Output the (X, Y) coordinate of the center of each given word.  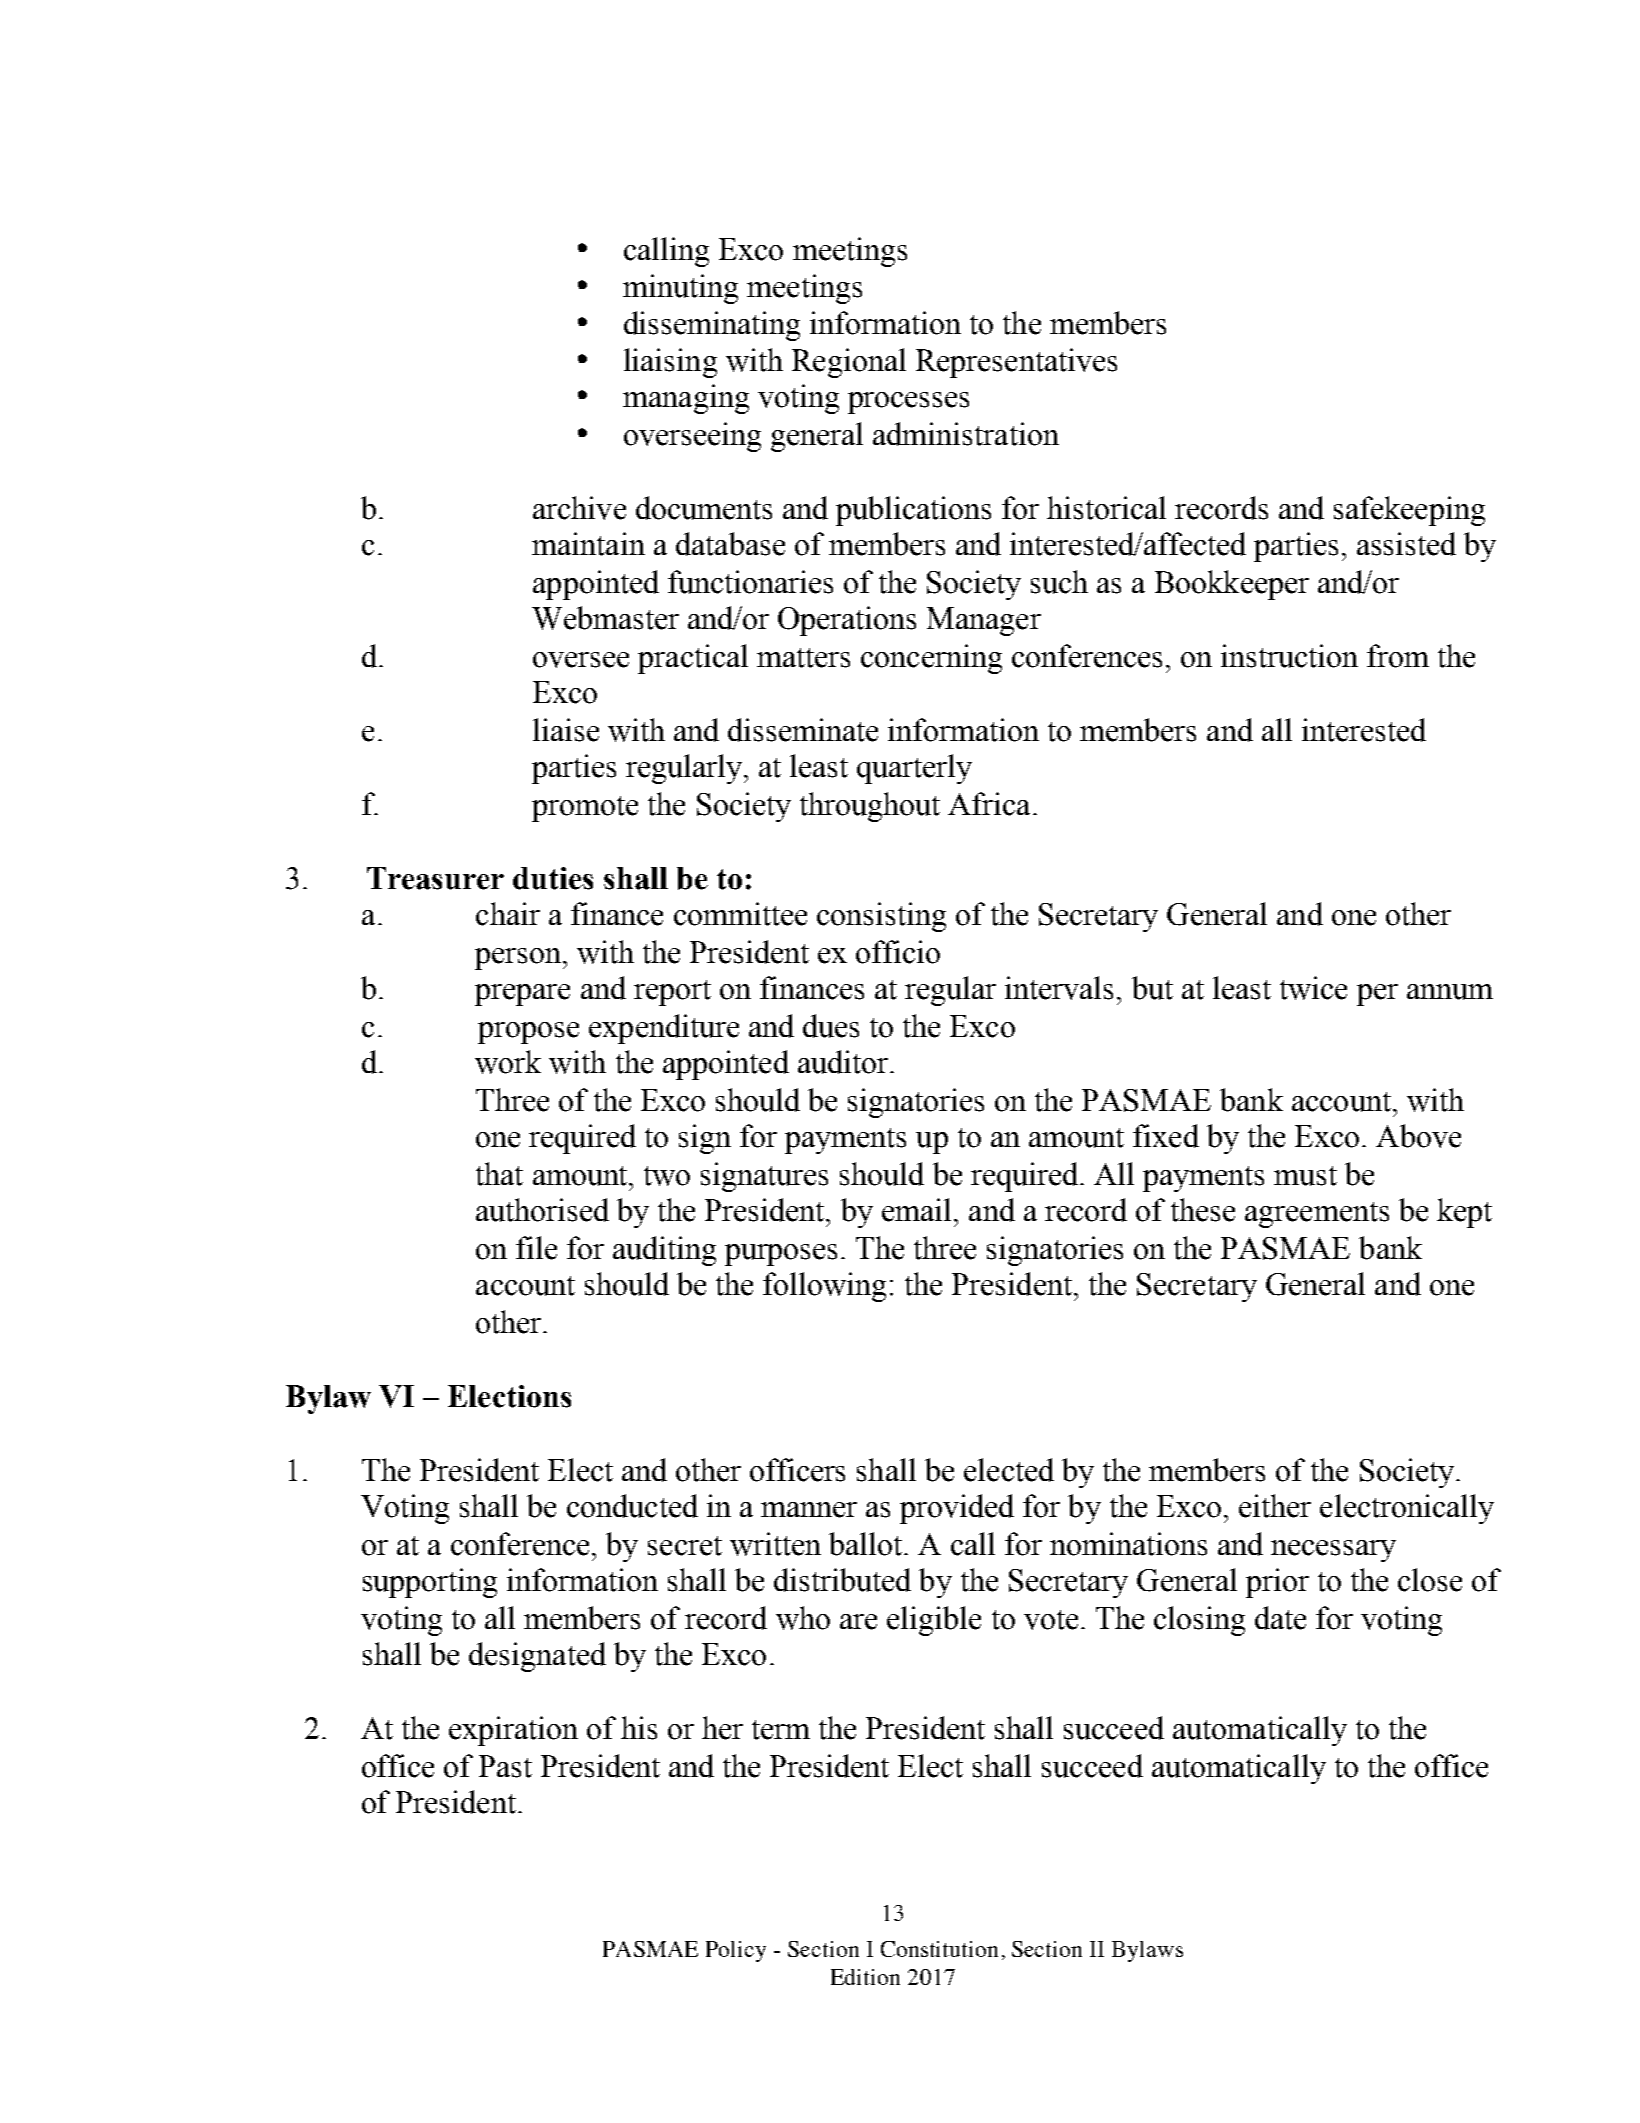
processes (908, 403)
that (499, 1174)
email (916, 1210)
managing (686, 399)
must (1305, 1176)
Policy (736, 1951)
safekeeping (1409, 511)
